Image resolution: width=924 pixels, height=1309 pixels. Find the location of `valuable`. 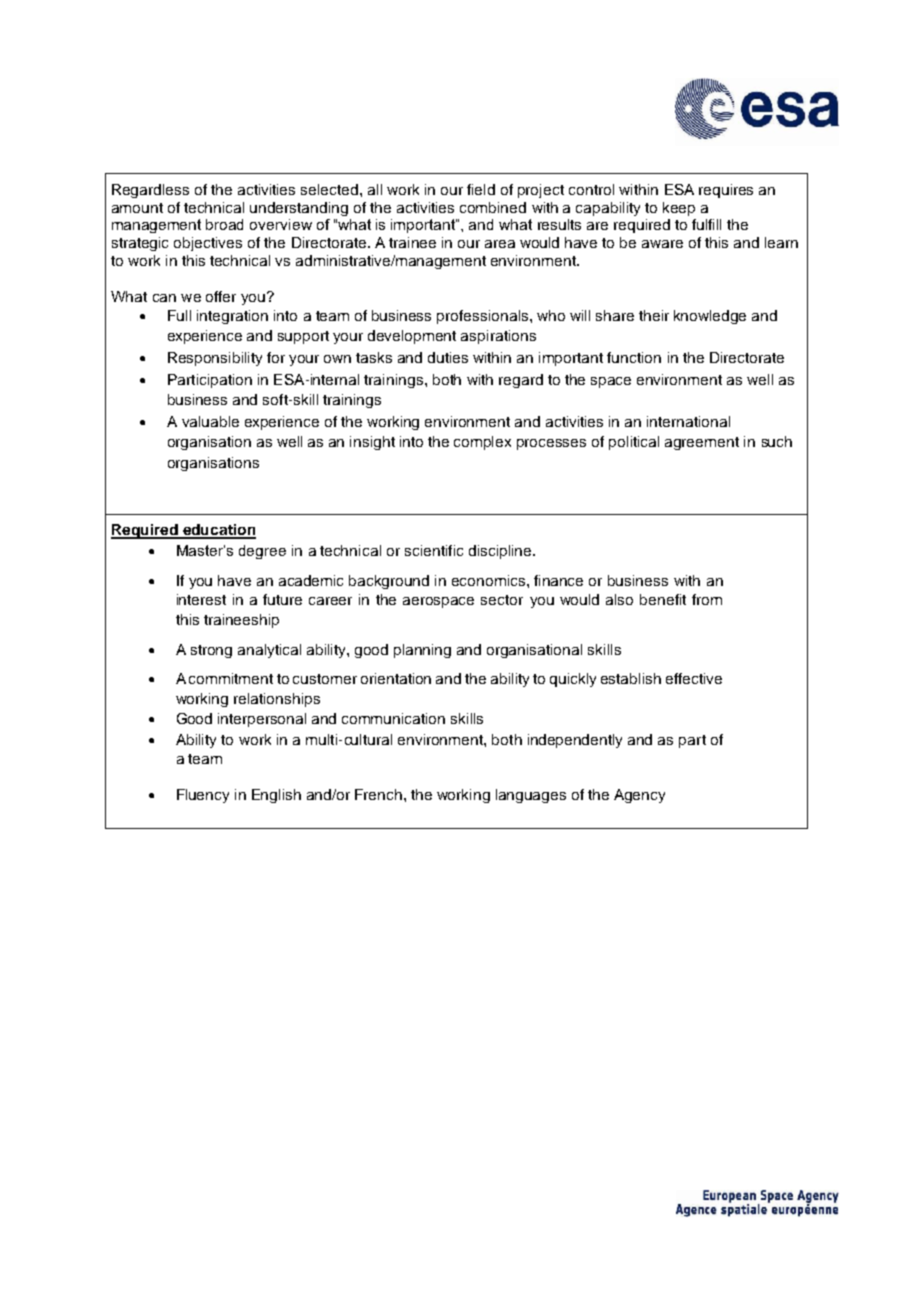

valuable is located at coordinates (210, 421).
